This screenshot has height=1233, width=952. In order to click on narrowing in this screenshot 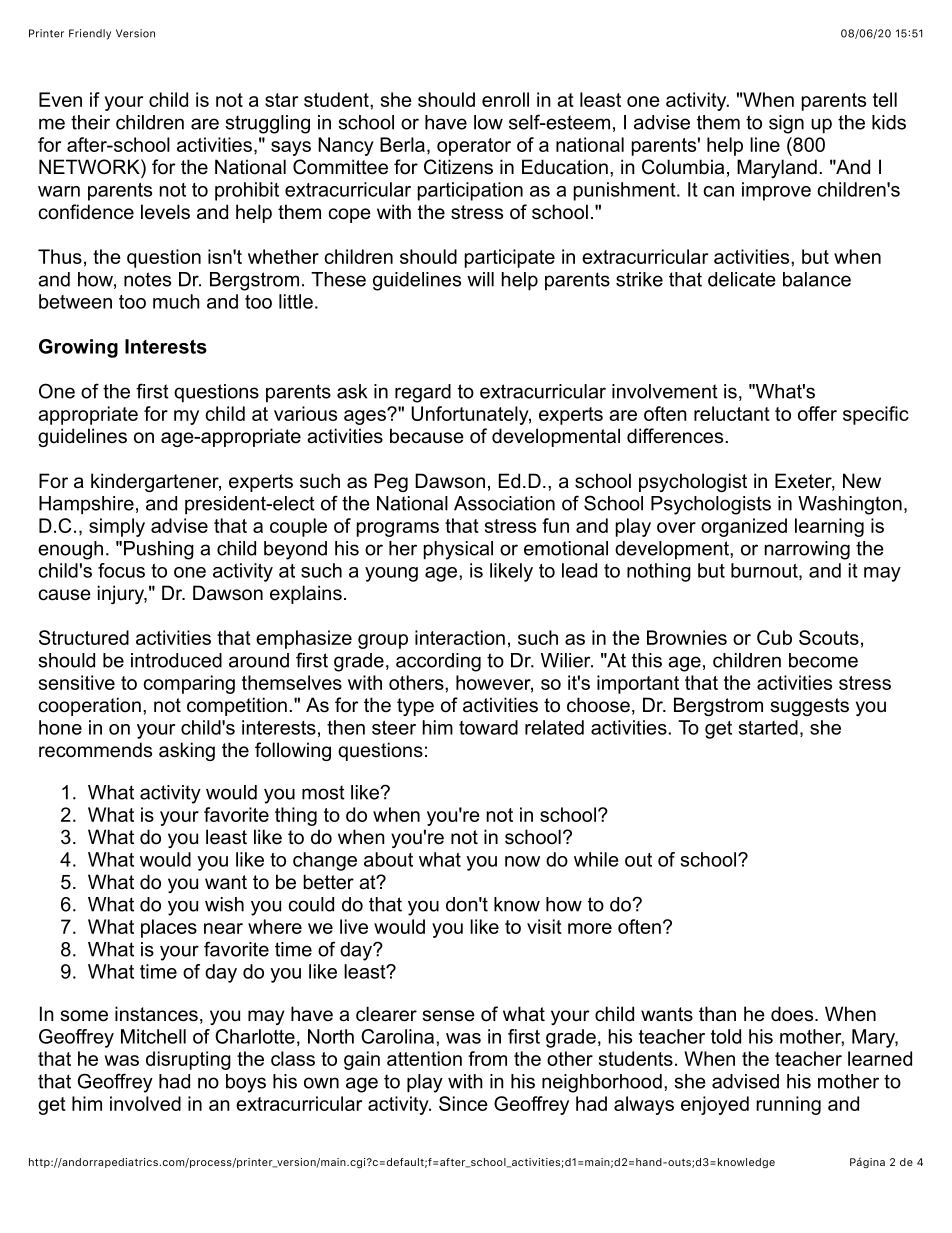, I will do `click(807, 550)`.
